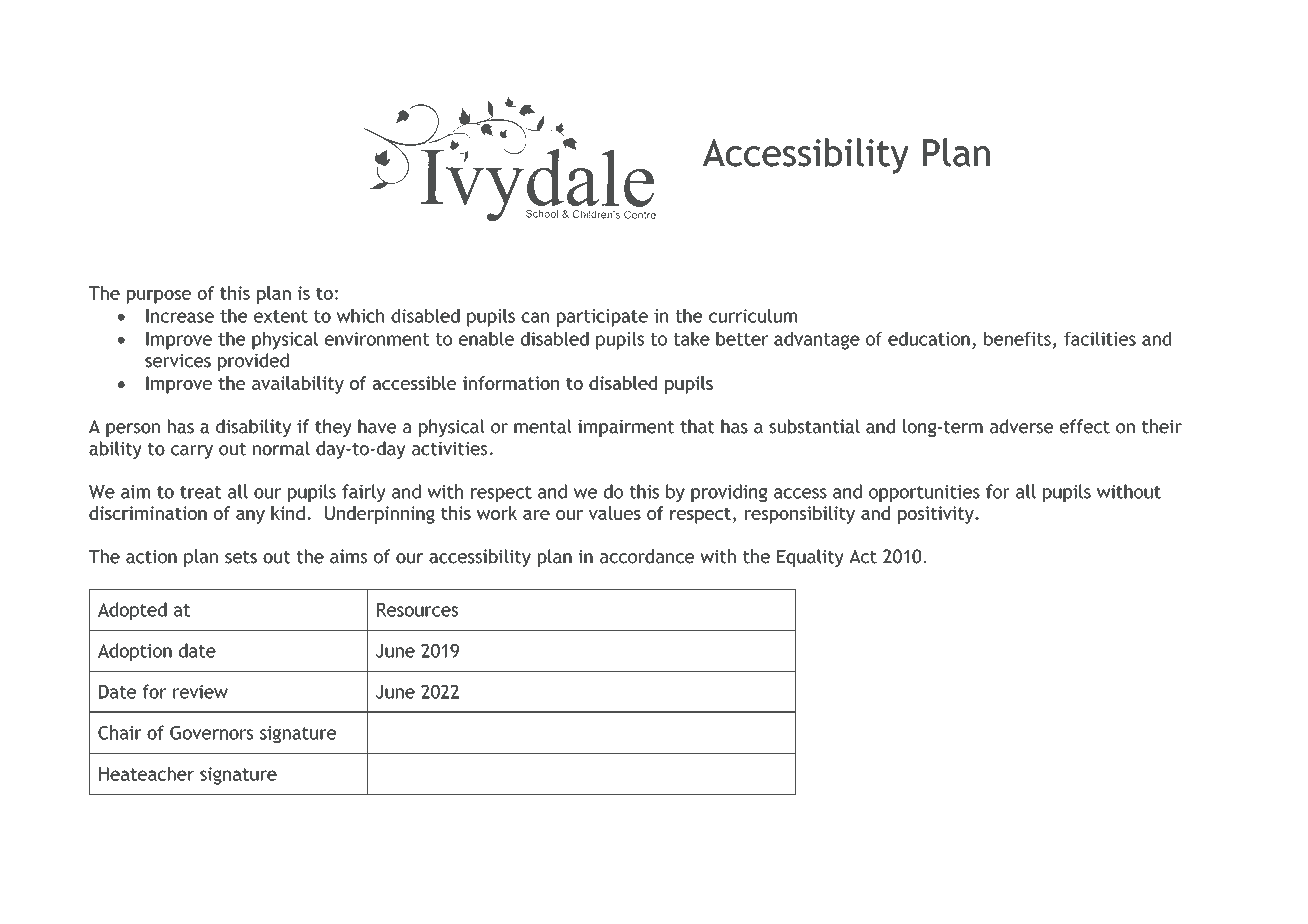 The width and height of the screenshot is (1308, 924). What do you see at coordinates (211, 733) in the screenshot?
I see `Governors` at bounding box center [211, 733].
